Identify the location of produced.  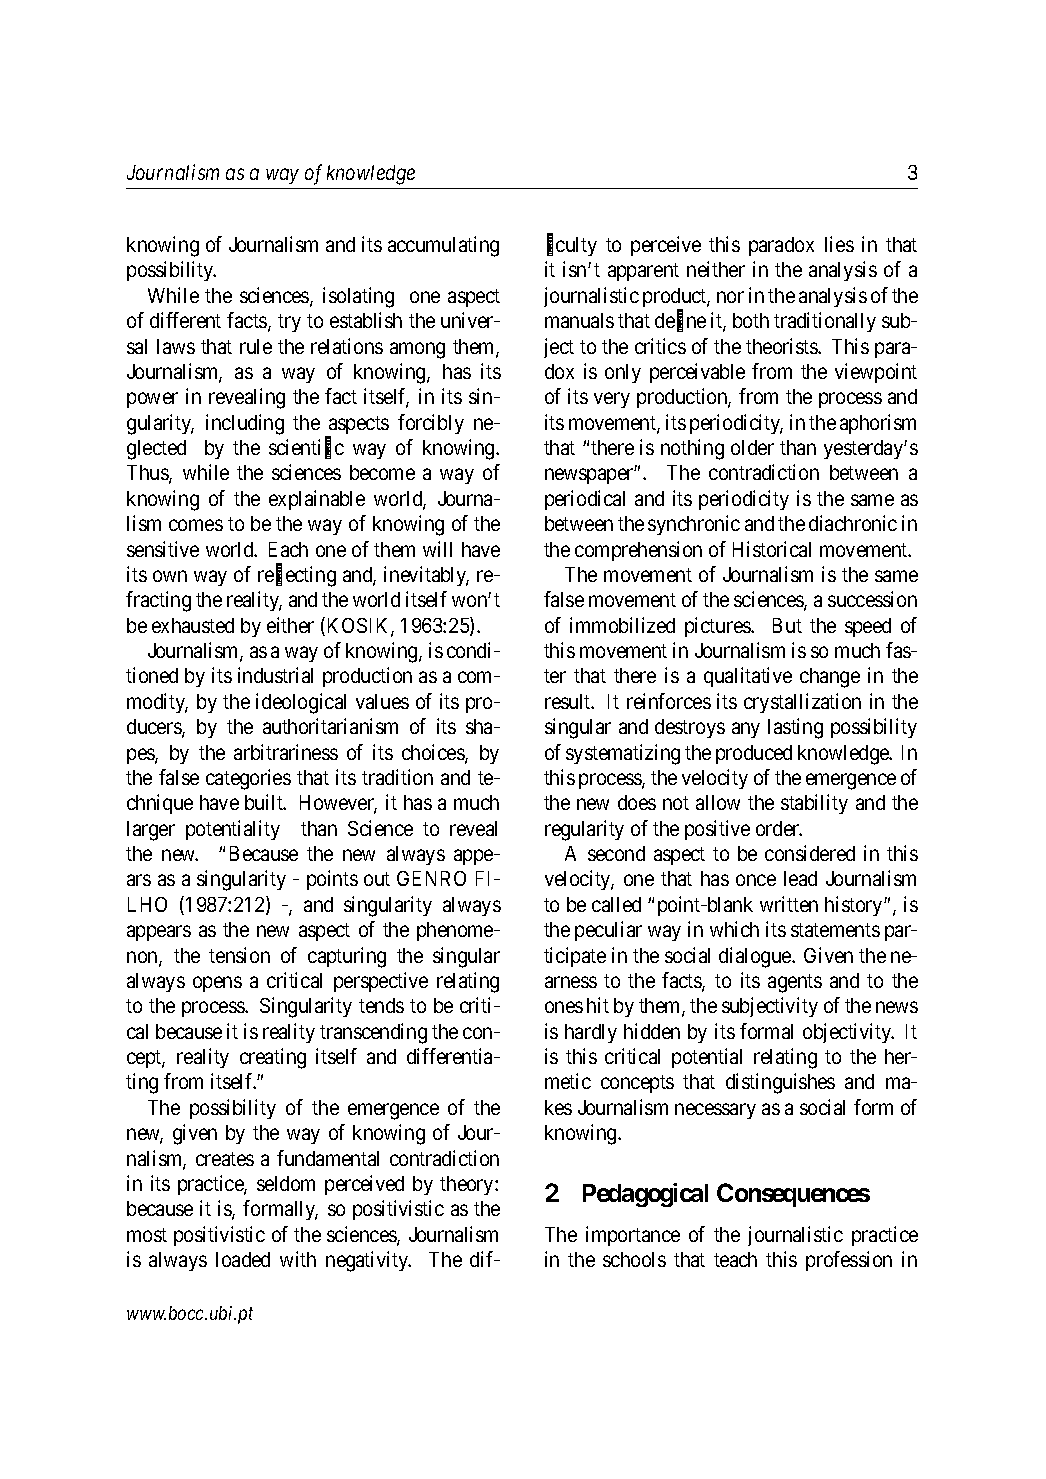
(754, 754).
